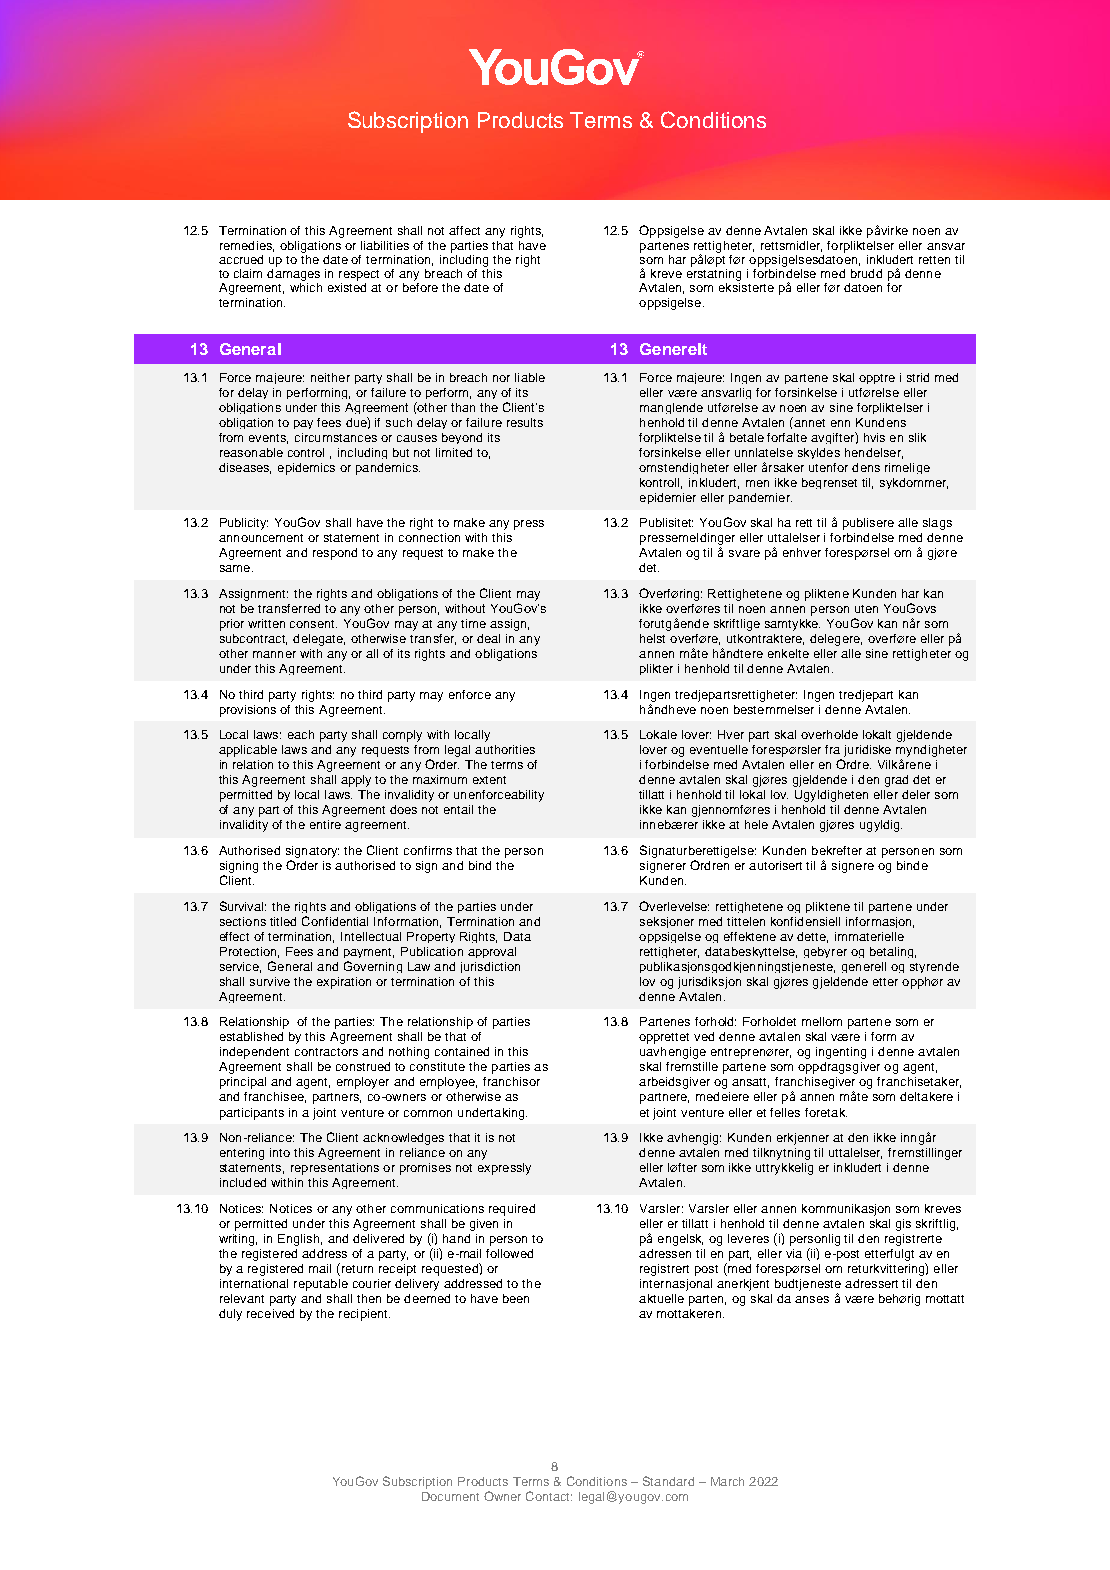  Describe the element at coordinates (727, 1481) in the page. I see `March` at that location.
